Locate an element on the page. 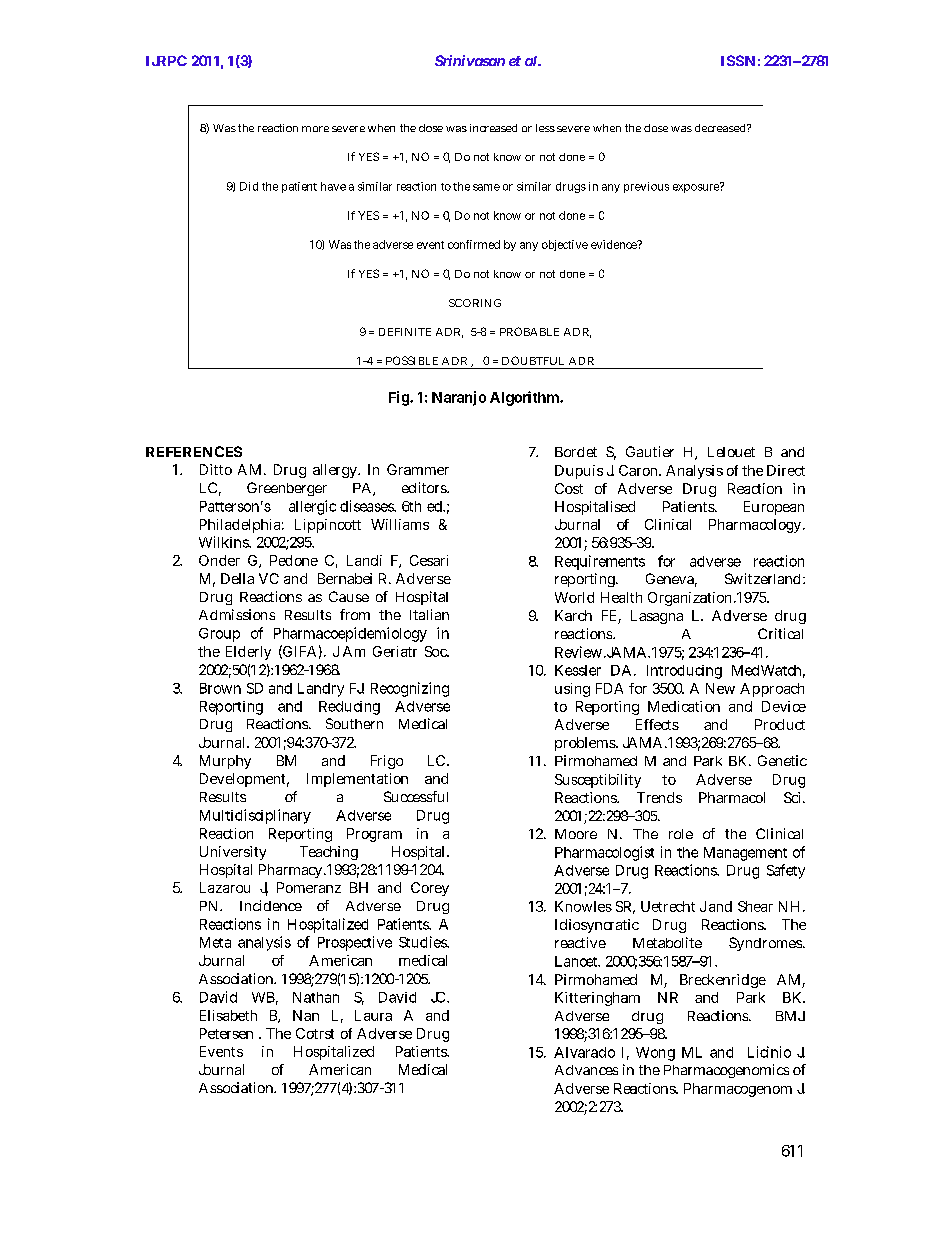 Image resolution: width=952 pixels, height=1233 pixels. Della is located at coordinates (237, 578).
